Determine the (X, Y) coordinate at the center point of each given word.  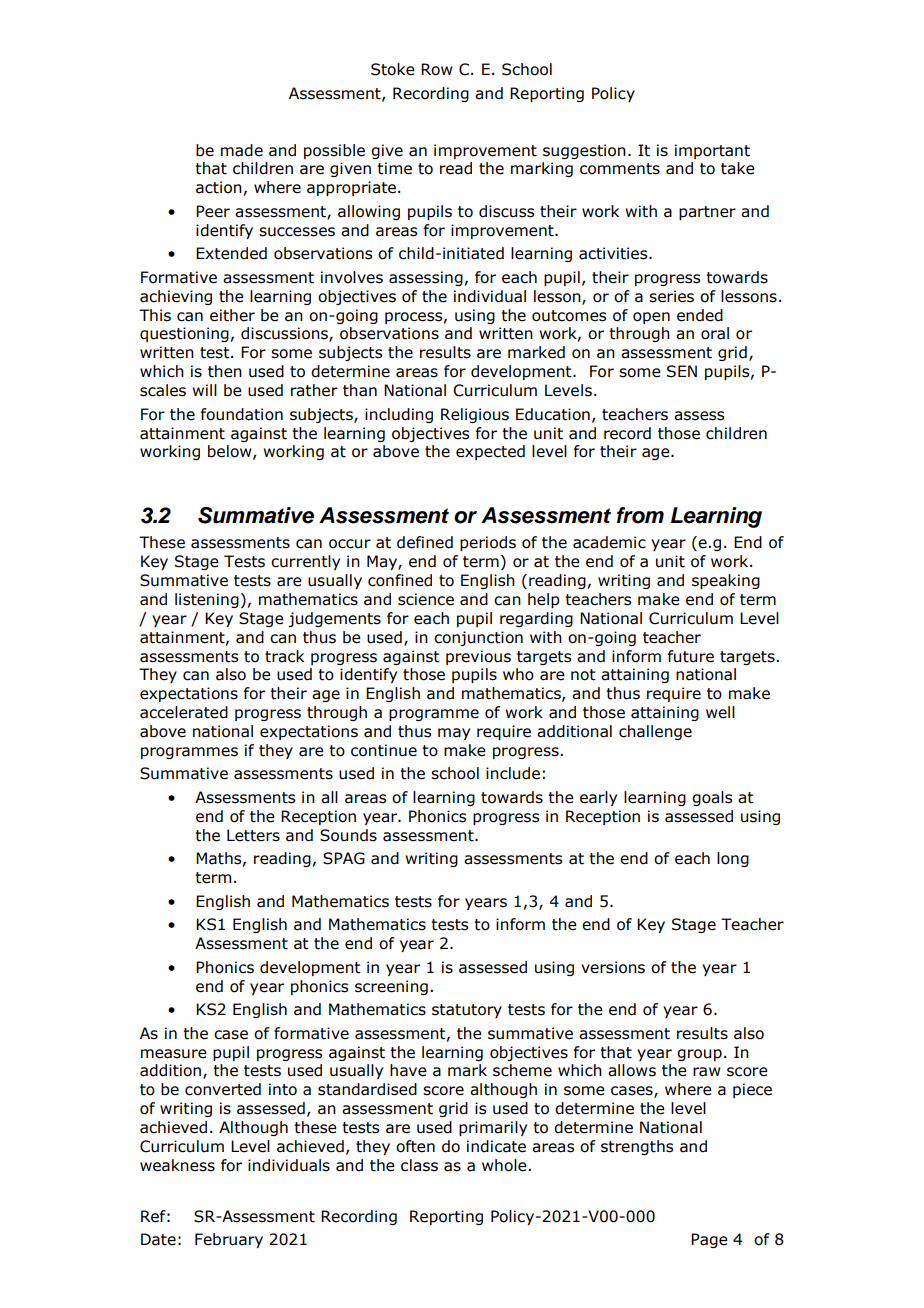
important (712, 151)
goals (712, 798)
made (242, 150)
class (419, 1165)
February (229, 1240)
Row (437, 69)
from (640, 515)
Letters (253, 835)
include (513, 773)
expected (490, 452)
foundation (242, 414)
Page (709, 1240)
